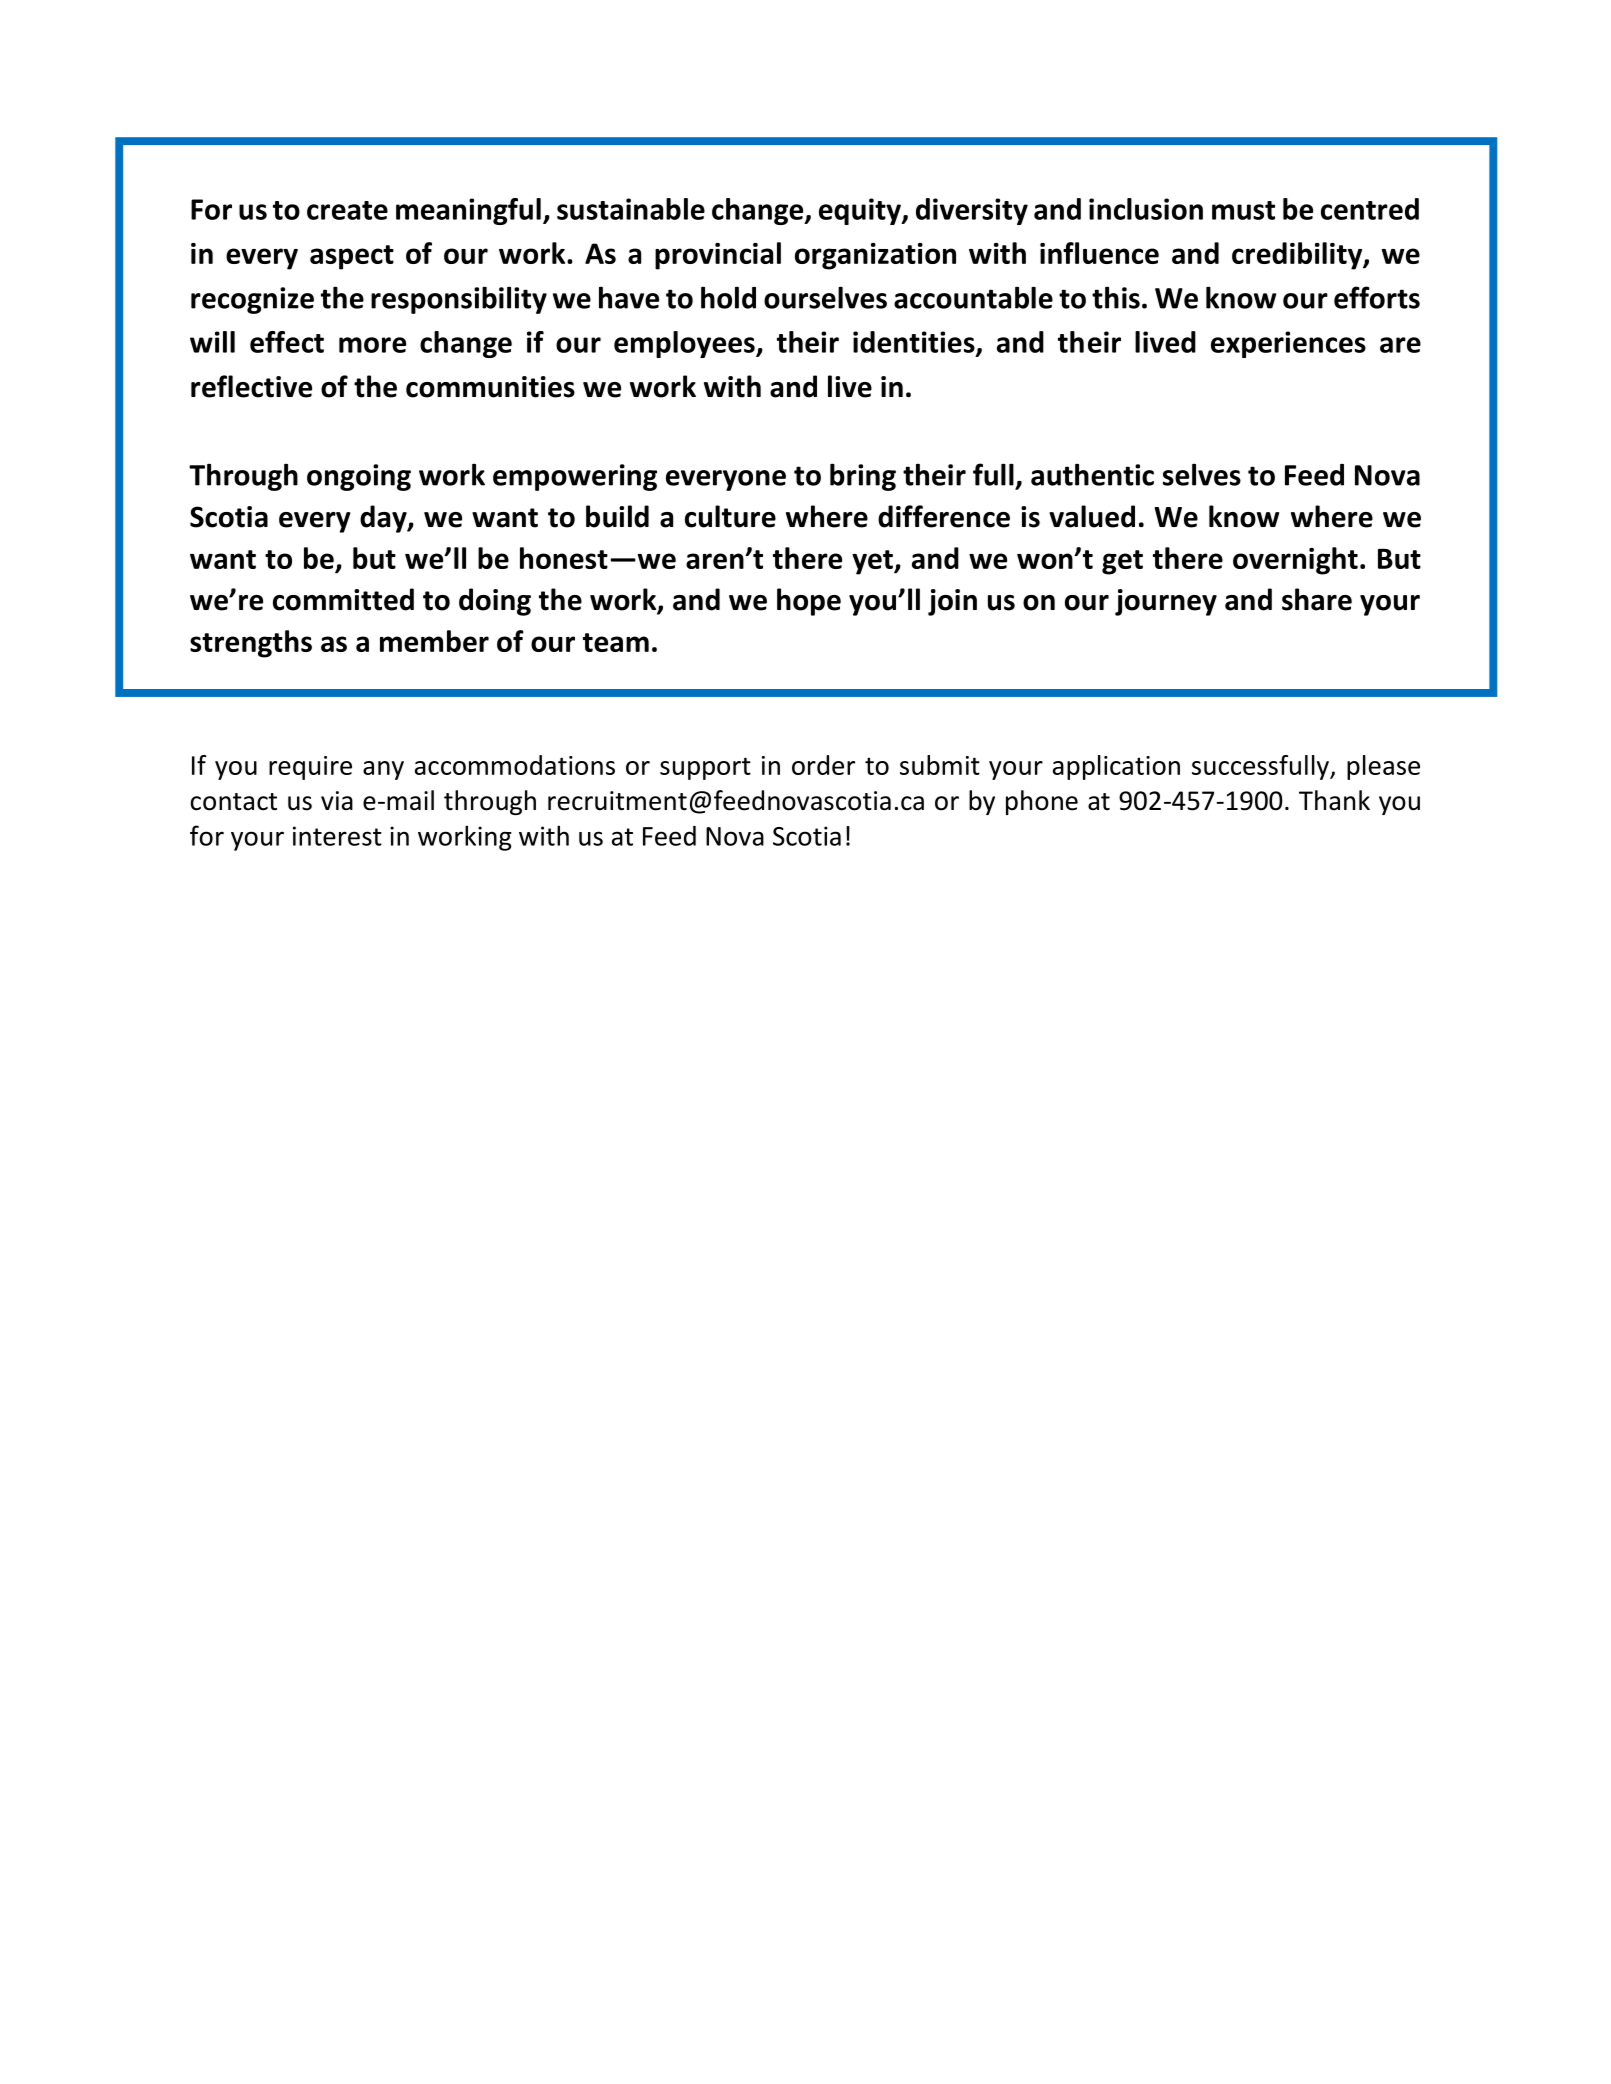 The height and width of the image is (2084, 1611). What do you see at coordinates (347, 210) in the image?
I see `create` at bounding box center [347, 210].
